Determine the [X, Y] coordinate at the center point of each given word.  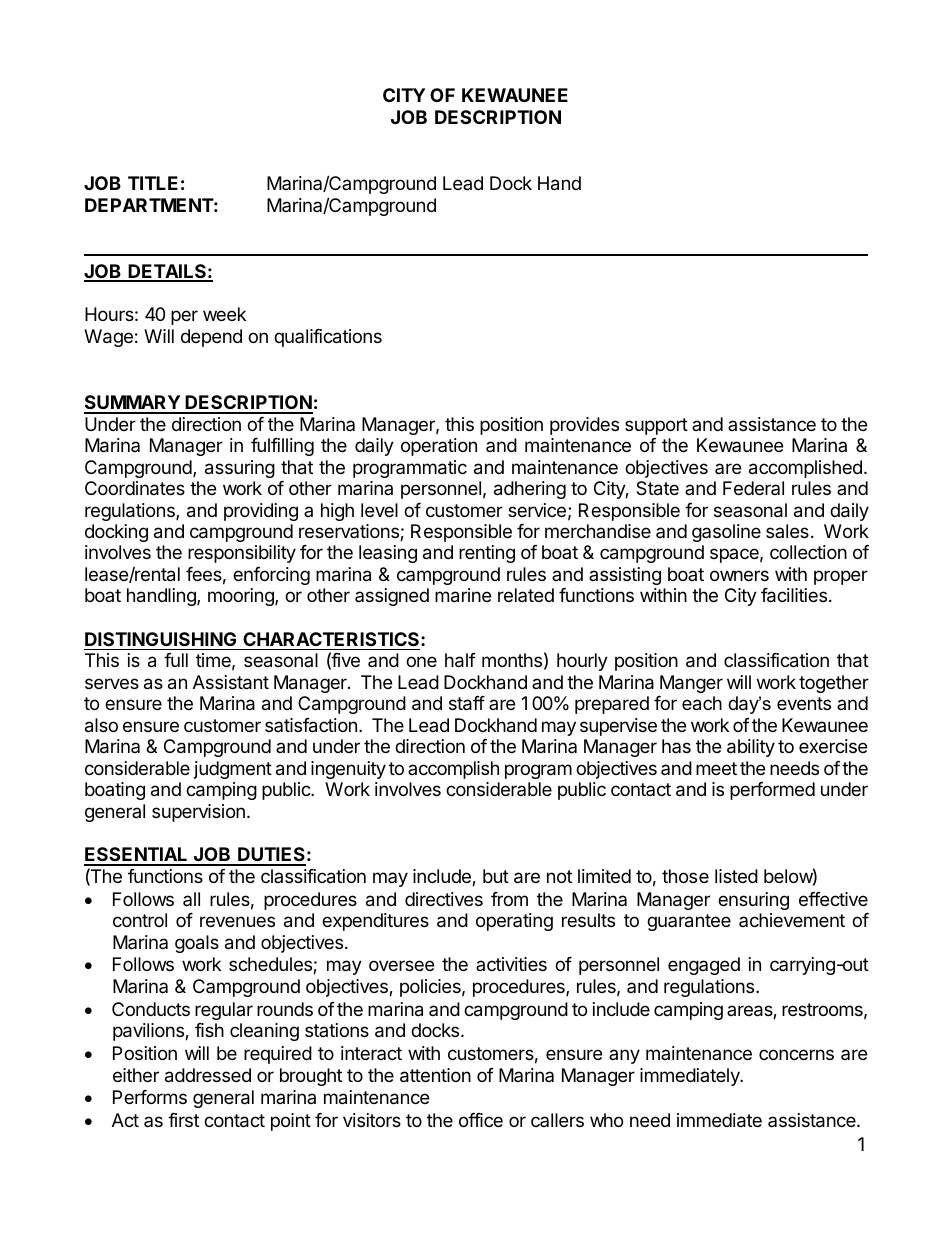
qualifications [328, 338]
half [460, 660]
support [656, 426]
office [481, 1120]
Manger [691, 684]
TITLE [153, 183]
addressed [208, 1075]
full [176, 660]
